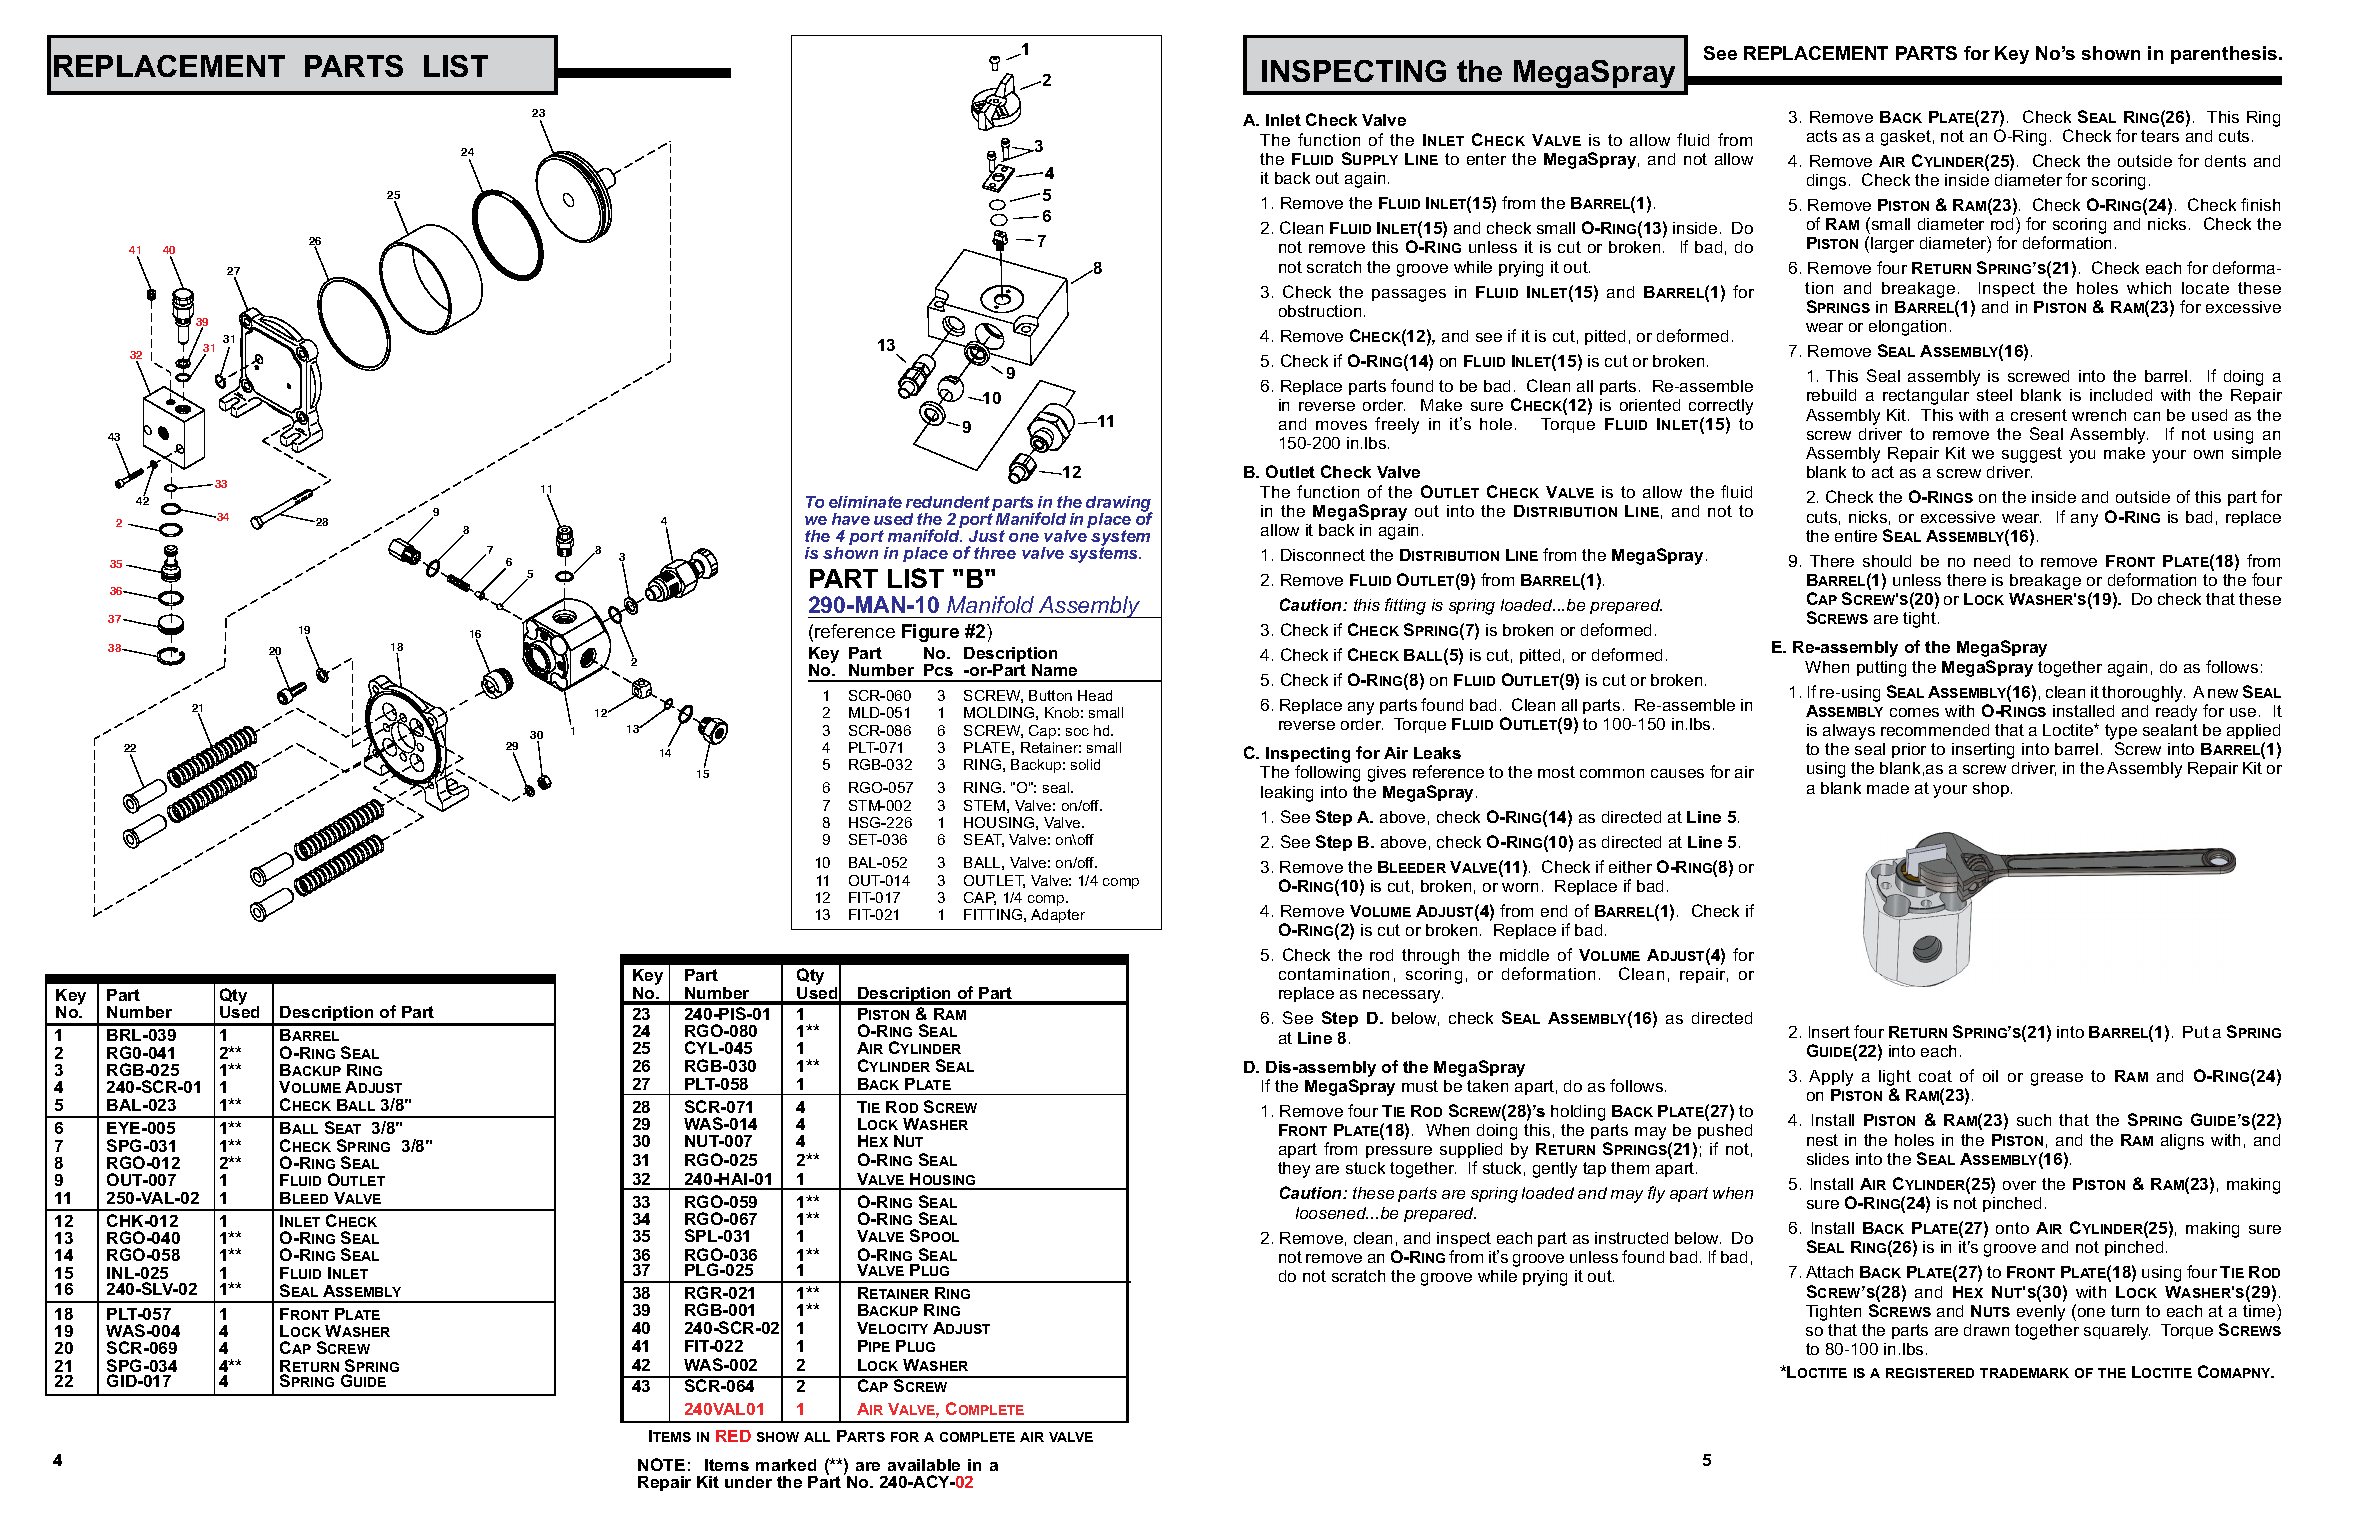 The height and width of the image is (1523, 2354). Describe the element at coordinates (1486, 159) in the image. I see `enter` at that location.
